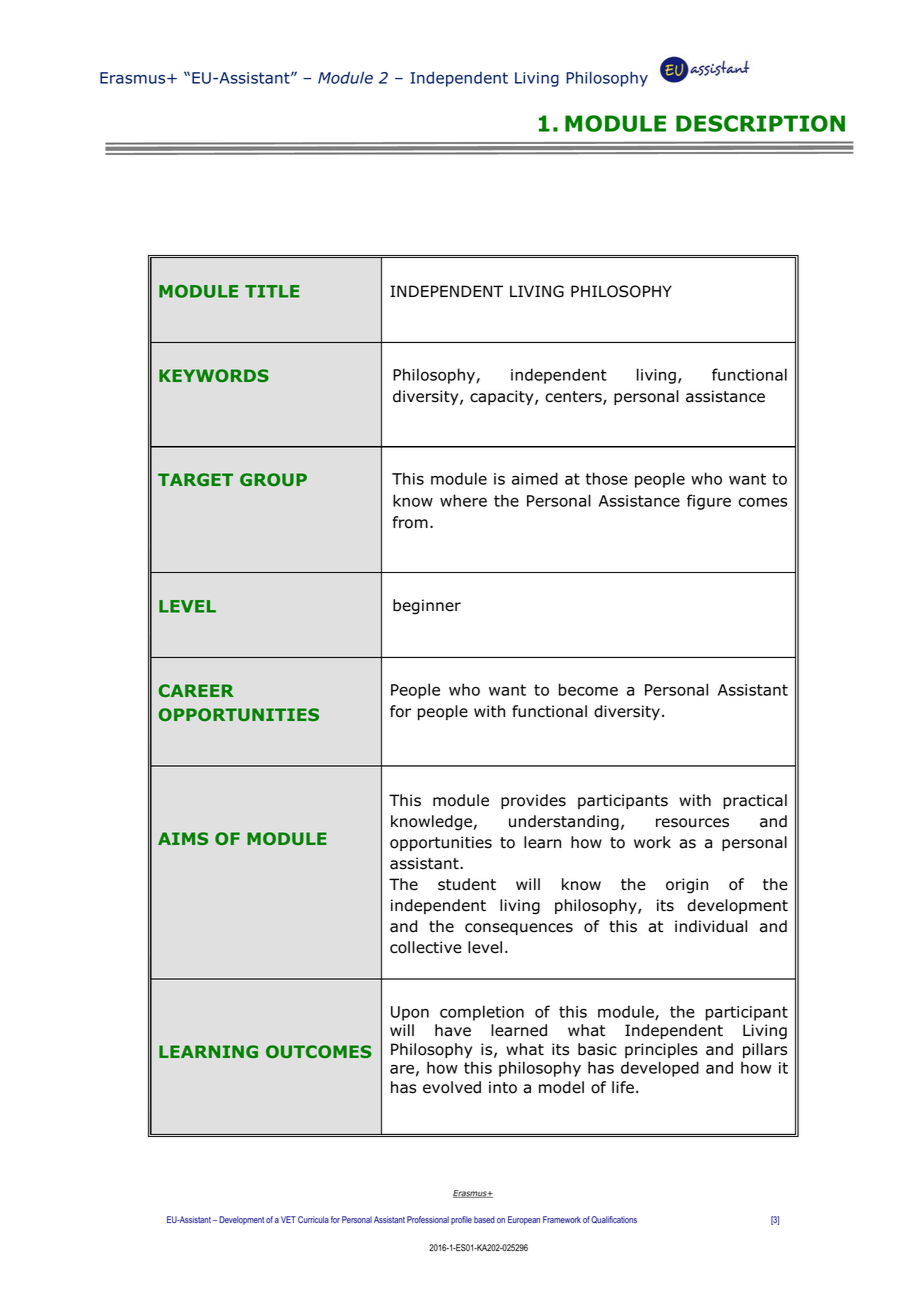 The image size is (924, 1308). What do you see at coordinates (214, 375) in the image?
I see `KEYWORDS` at bounding box center [214, 375].
